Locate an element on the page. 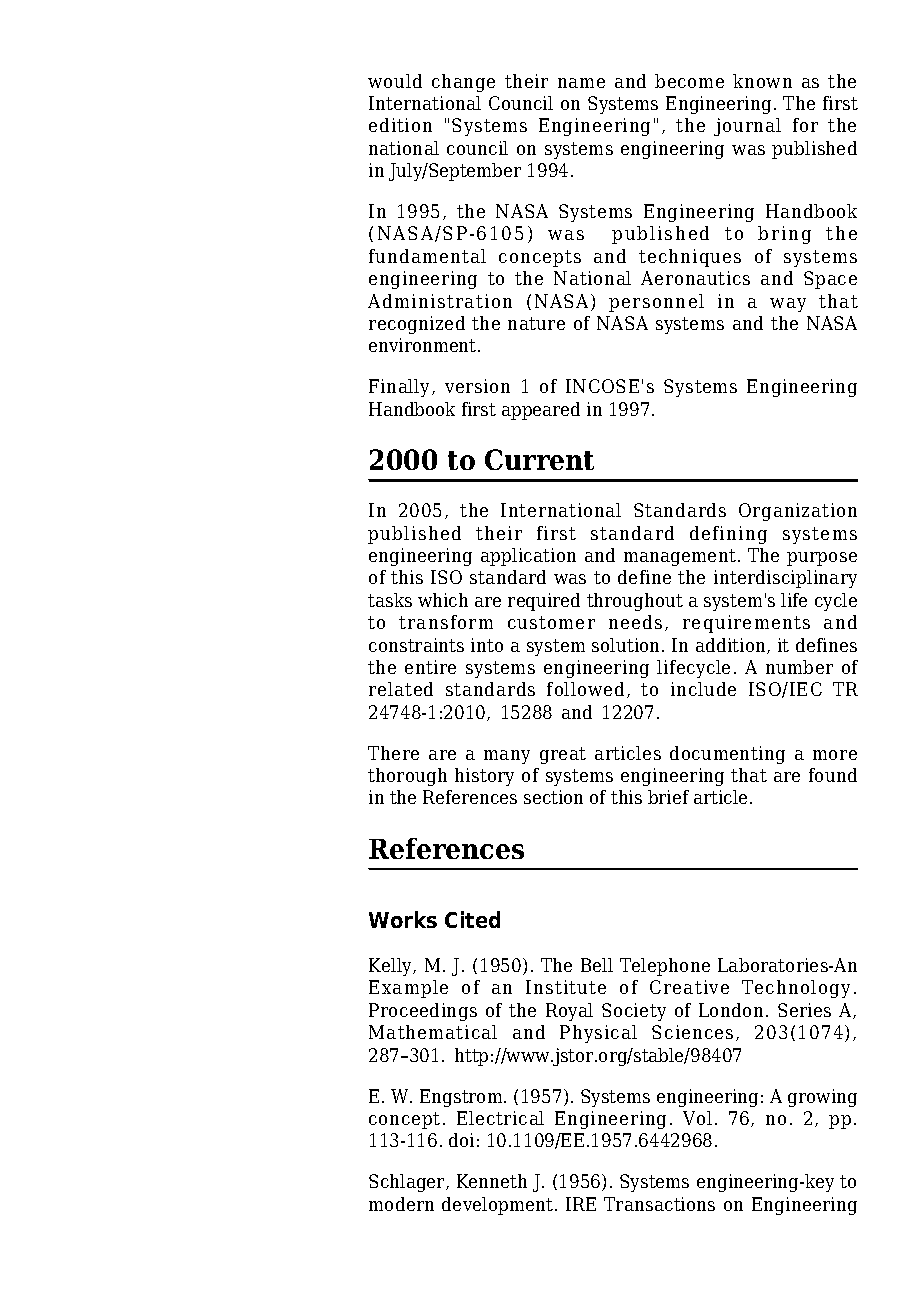 The height and width of the image is (1308, 924). solution is located at coordinates (627, 645).
